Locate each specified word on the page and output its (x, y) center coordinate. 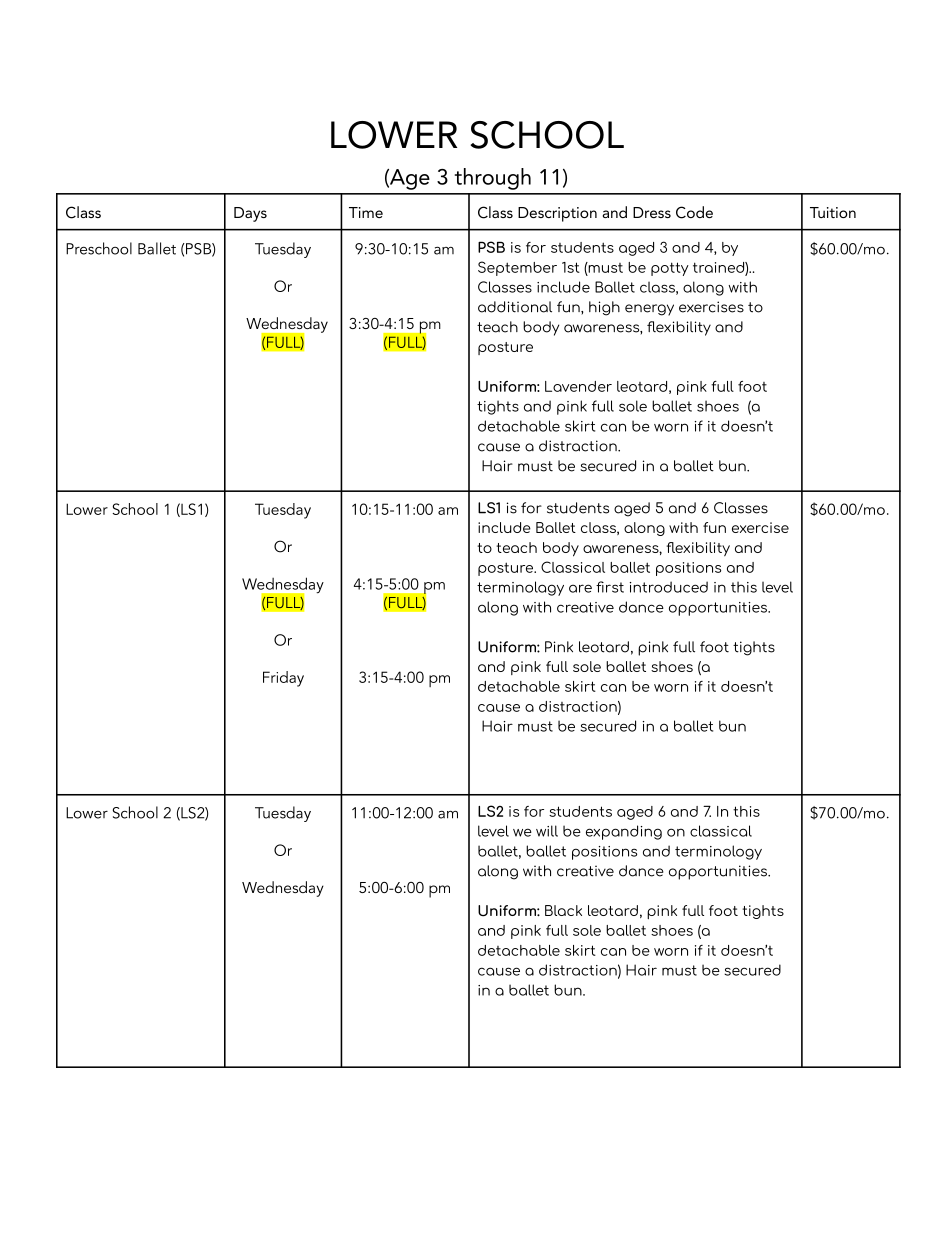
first (610, 587)
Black (563, 910)
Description (557, 214)
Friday (283, 679)
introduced (669, 587)
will (547, 831)
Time (366, 212)
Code (694, 212)
